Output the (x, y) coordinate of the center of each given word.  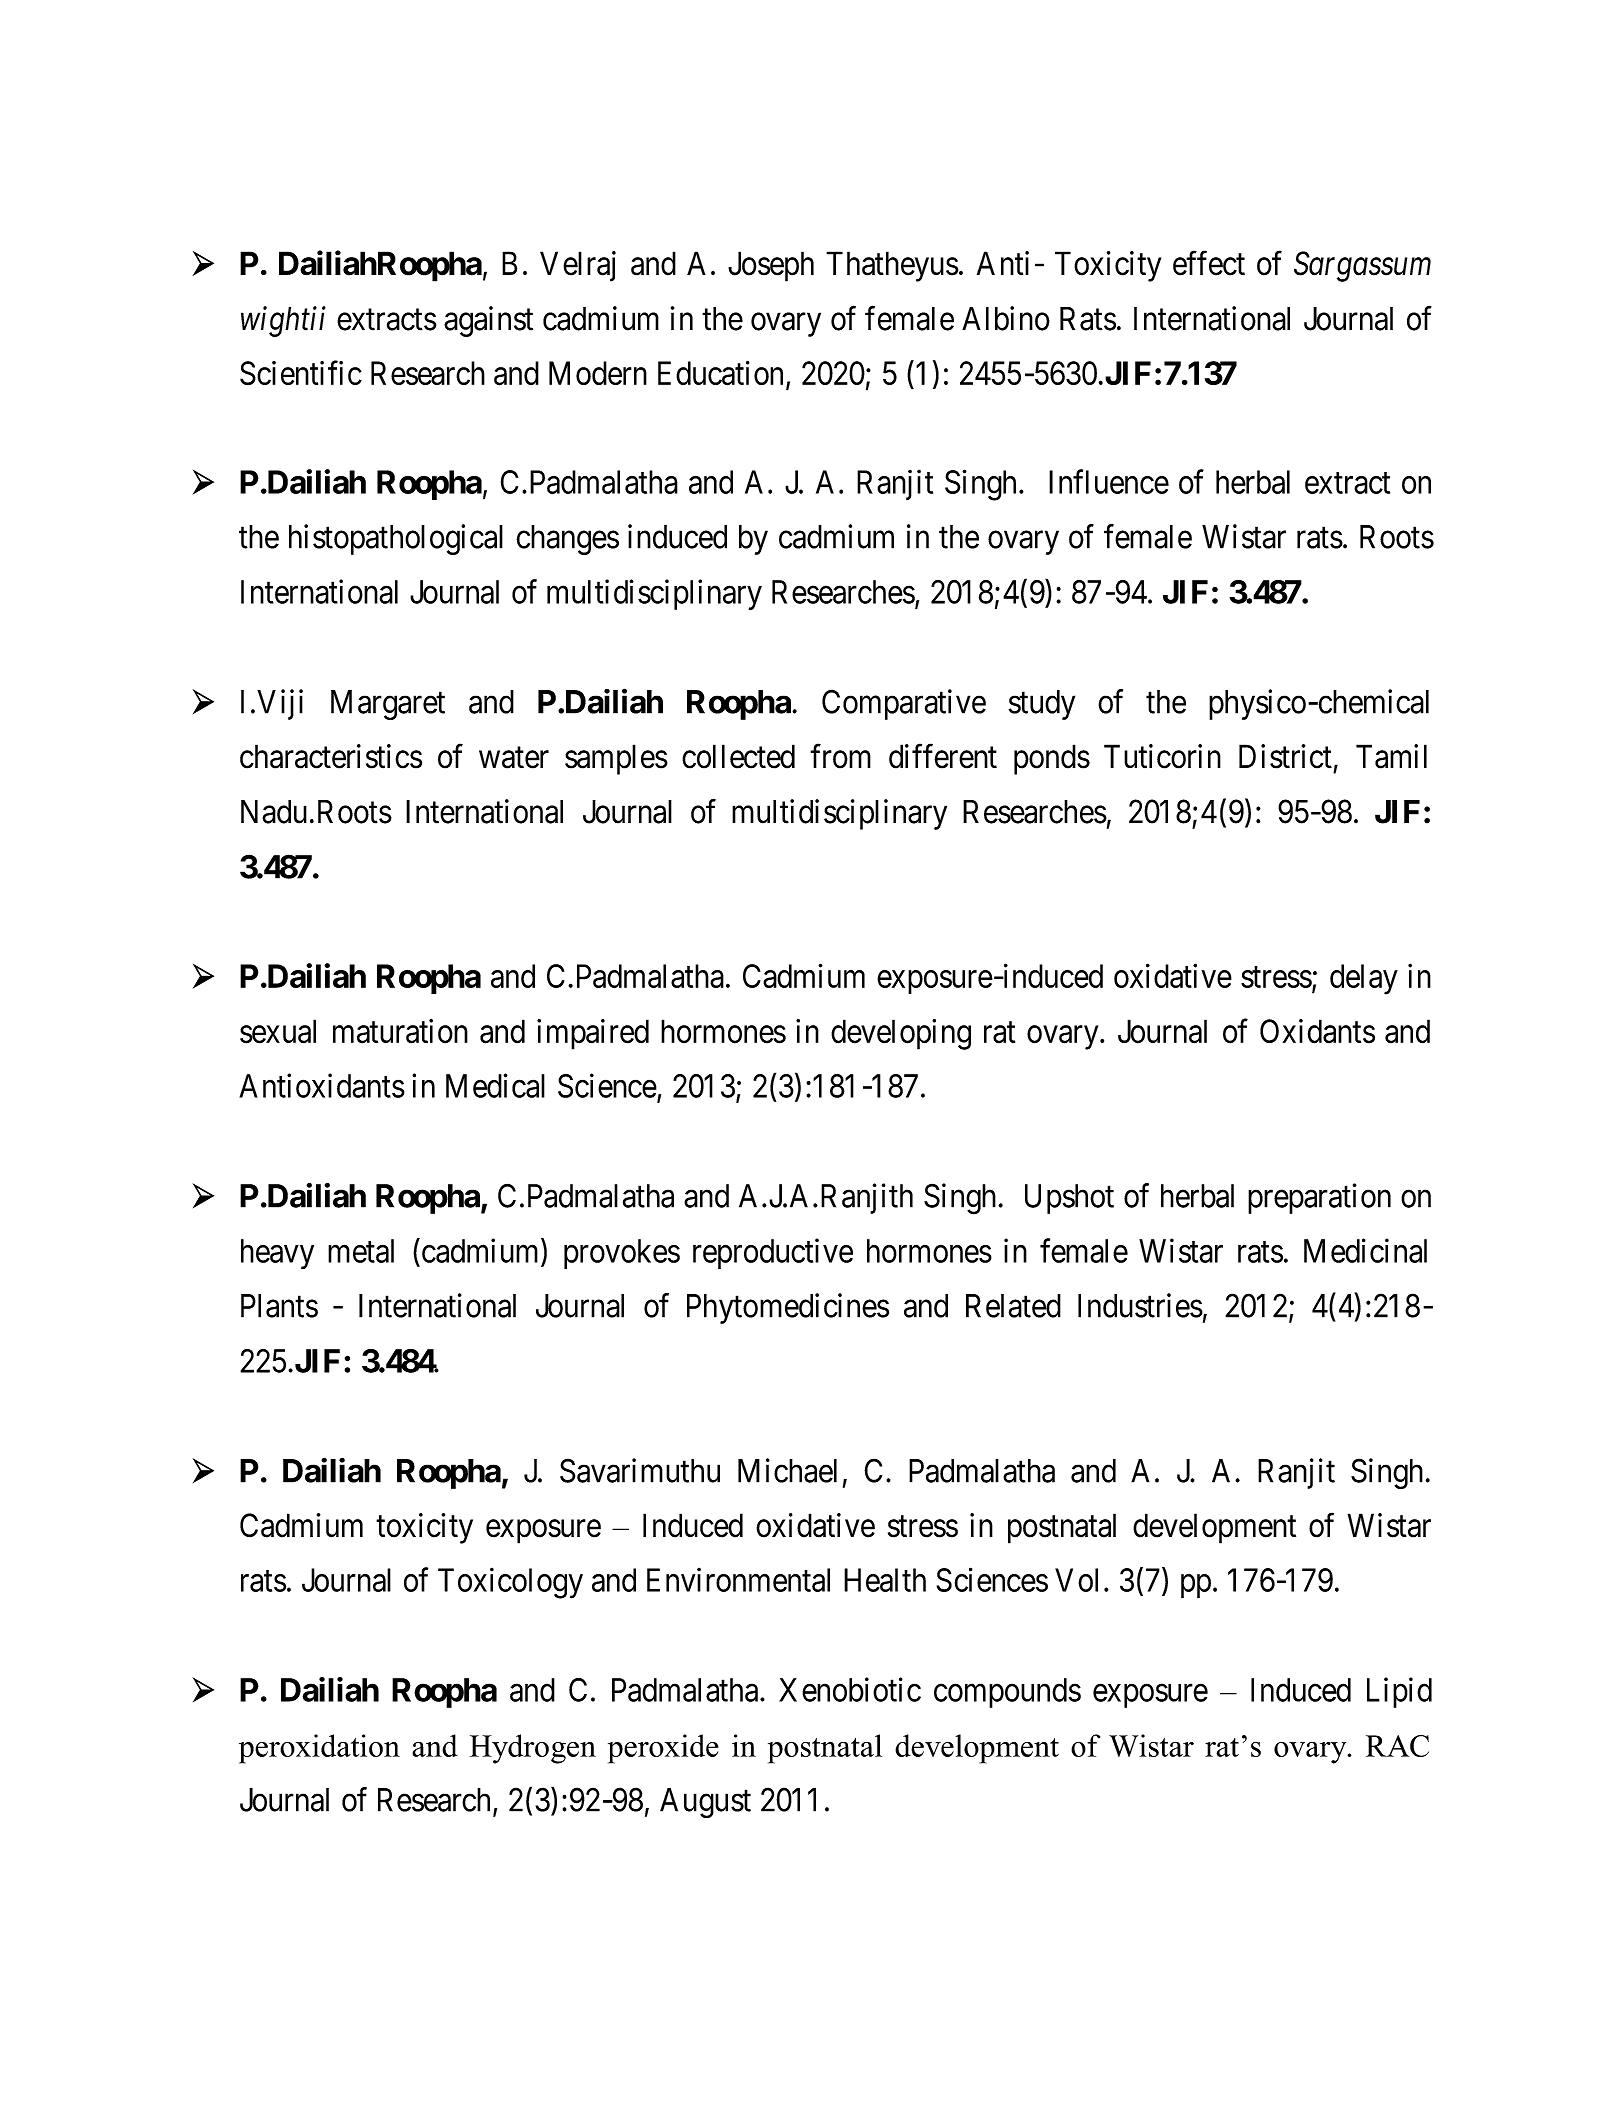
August (705, 1803)
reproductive (773, 1253)
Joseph (771, 266)
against (488, 321)
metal (361, 1251)
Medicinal (1365, 1250)
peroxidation (319, 1749)
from (840, 756)
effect (1209, 263)
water (514, 758)
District (1285, 756)
